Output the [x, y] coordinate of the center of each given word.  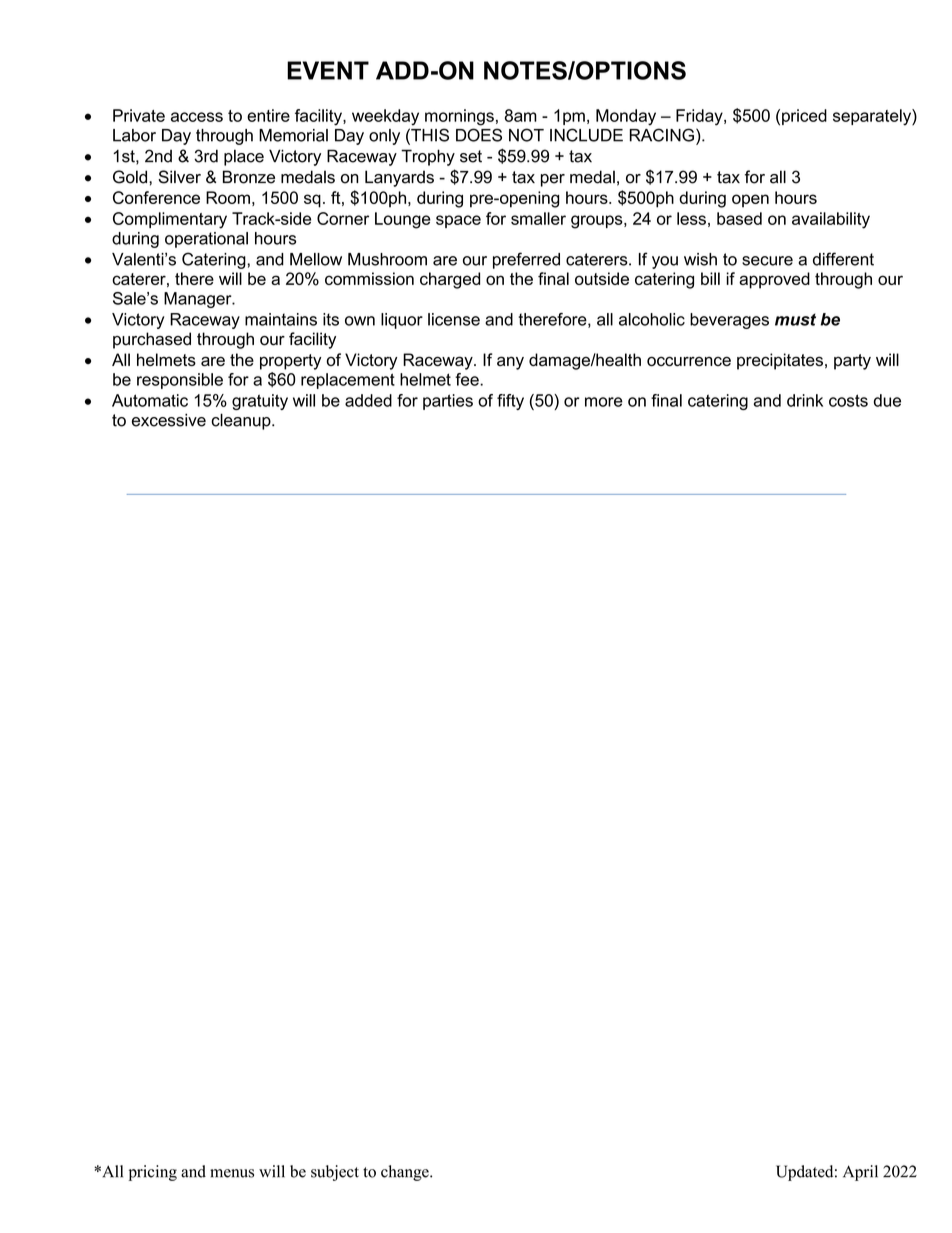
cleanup [242, 421]
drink [805, 400]
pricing [153, 1173]
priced [804, 117]
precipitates [780, 361]
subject [335, 1173]
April [860, 1173]
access [197, 117]
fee [468, 379]
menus [232, 1173]
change [406, 1173]
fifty [510, 402]
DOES [479, 135]
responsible [180, 381]
